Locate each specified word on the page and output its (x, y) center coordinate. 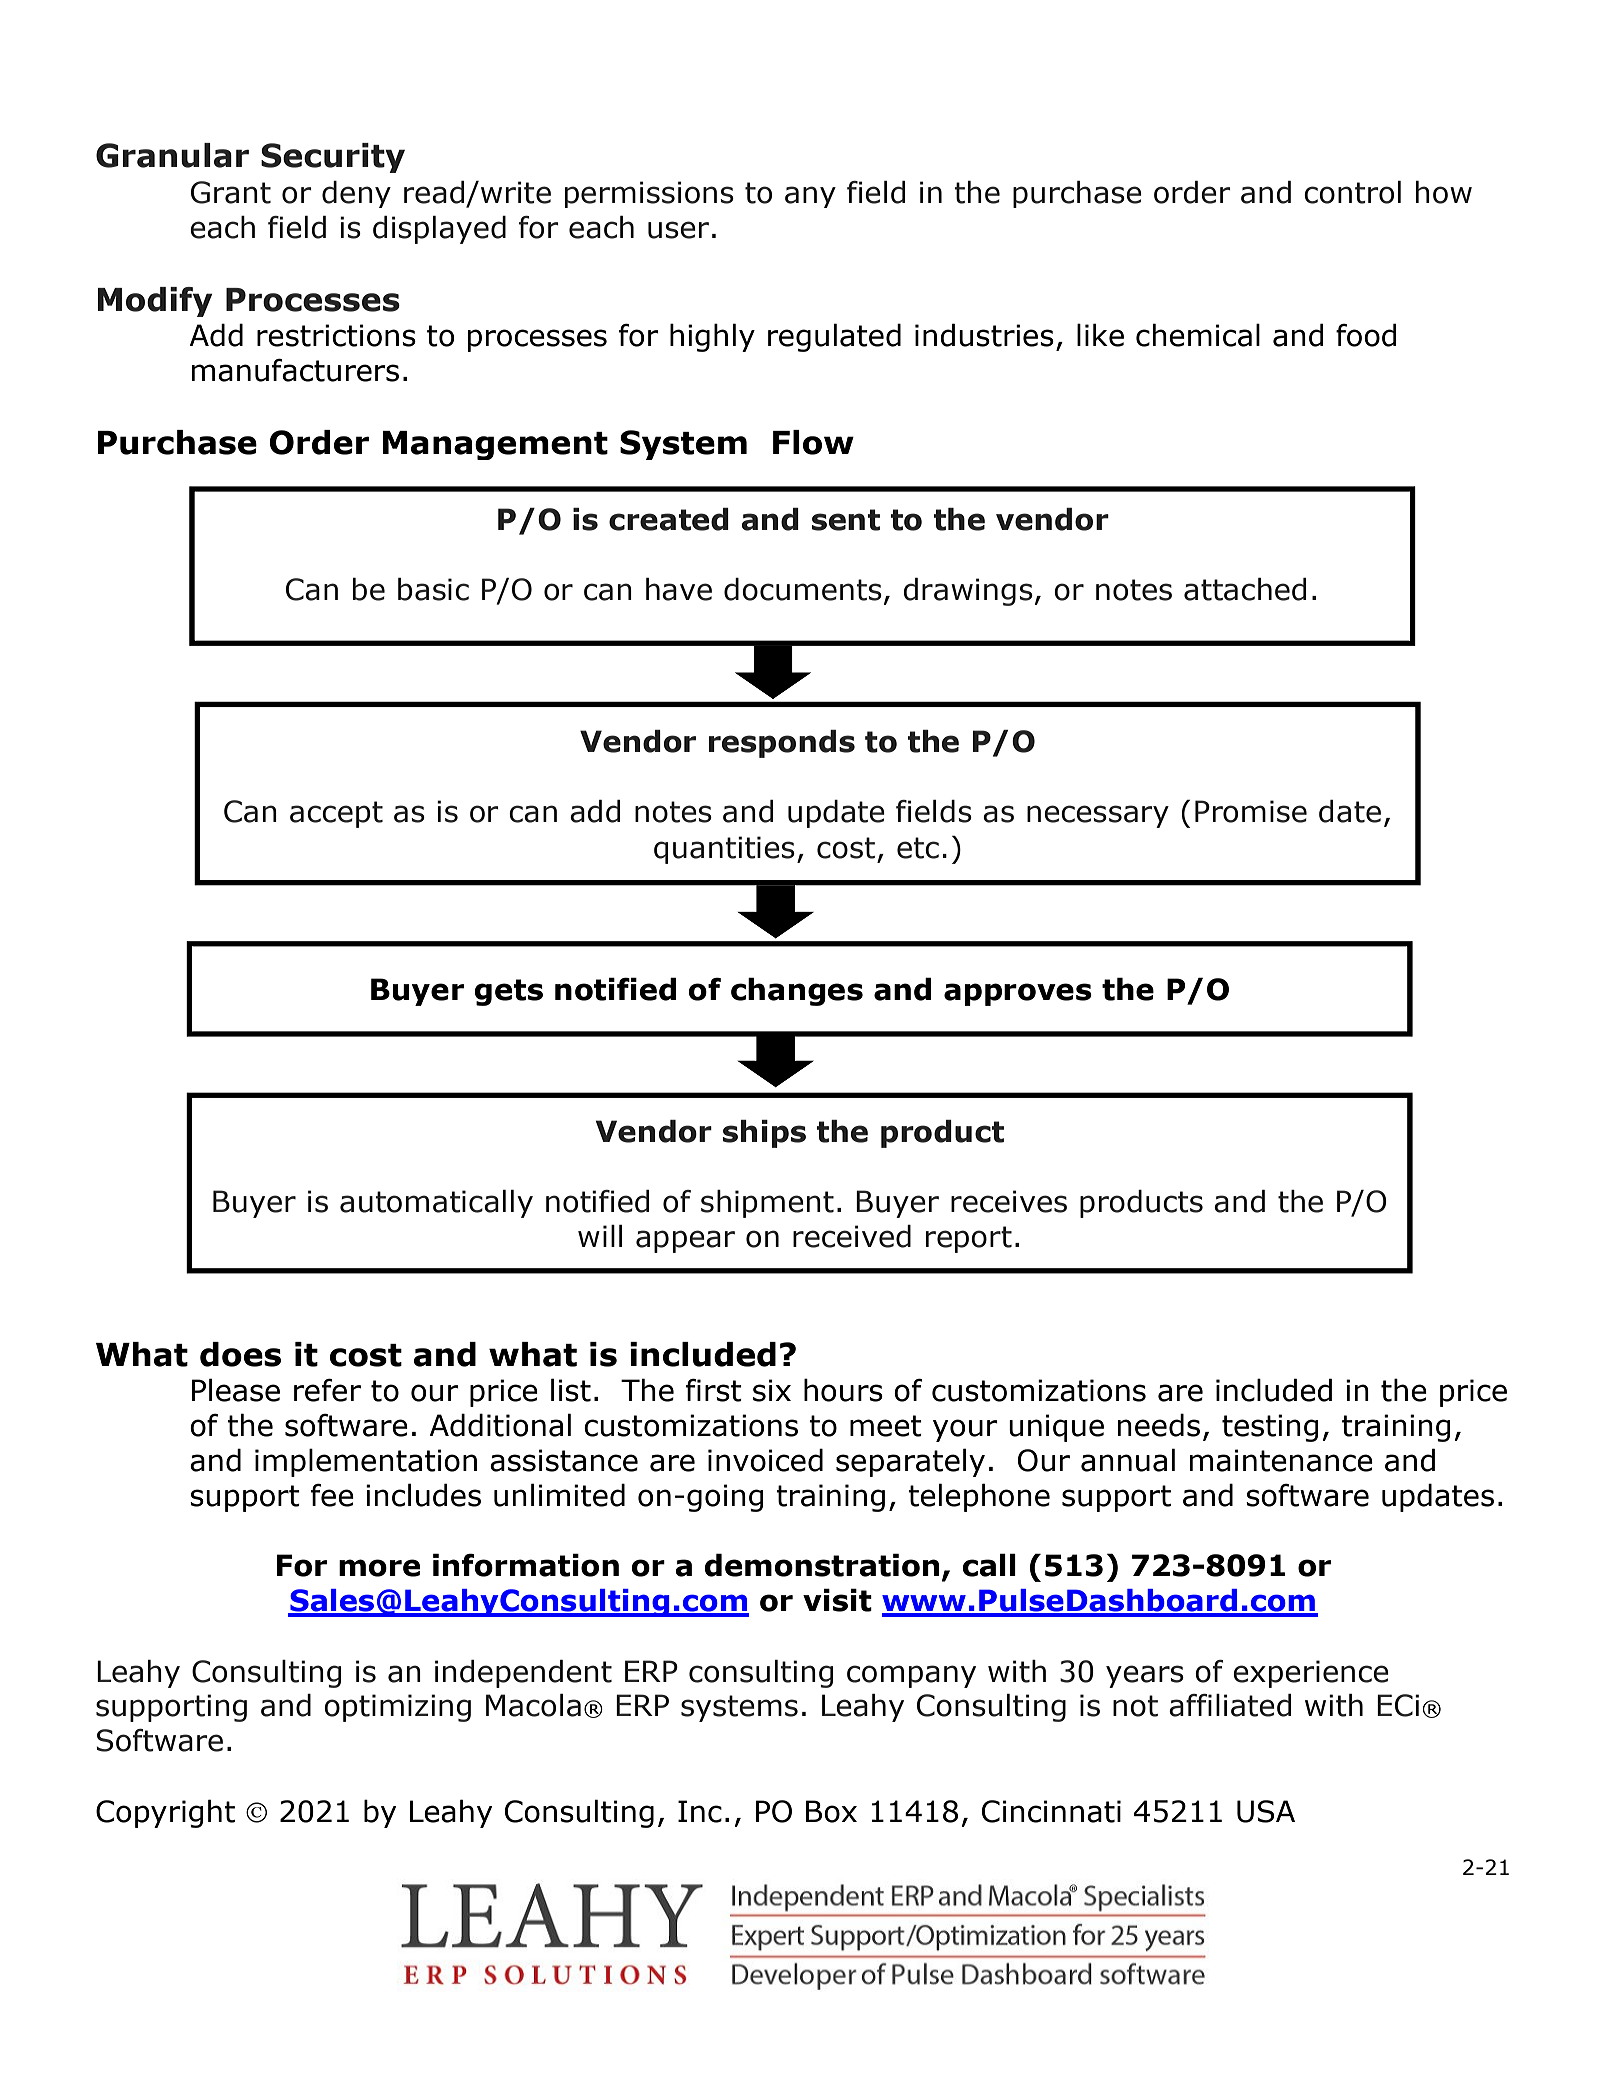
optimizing (397, 1708)
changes (797, 991)
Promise (1251, 811)
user (678, 230)
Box (831, 1811)
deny (356, 194)
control (1352, 192)
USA (1266, 1811)
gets (509, 992)
